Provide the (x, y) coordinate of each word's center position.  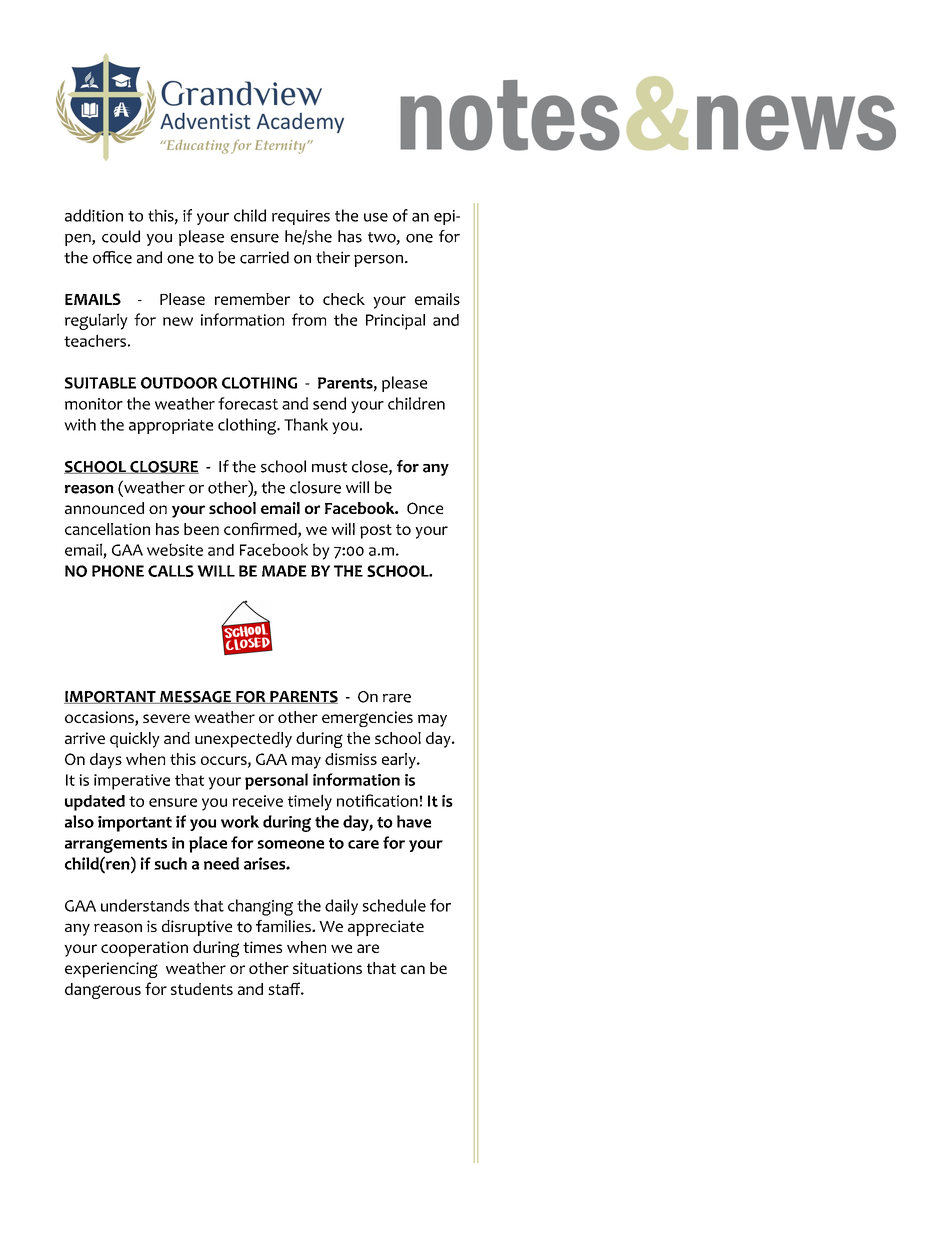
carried (264, 257)
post (376, 531)
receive (257, 801)
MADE (284, 571)
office (112, 257)
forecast (248, 403)
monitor (94, 404)
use (376, 217)
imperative (132, 782)
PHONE (118, 571)
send (329, 403)
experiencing (111, 970)
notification (377, 800)
